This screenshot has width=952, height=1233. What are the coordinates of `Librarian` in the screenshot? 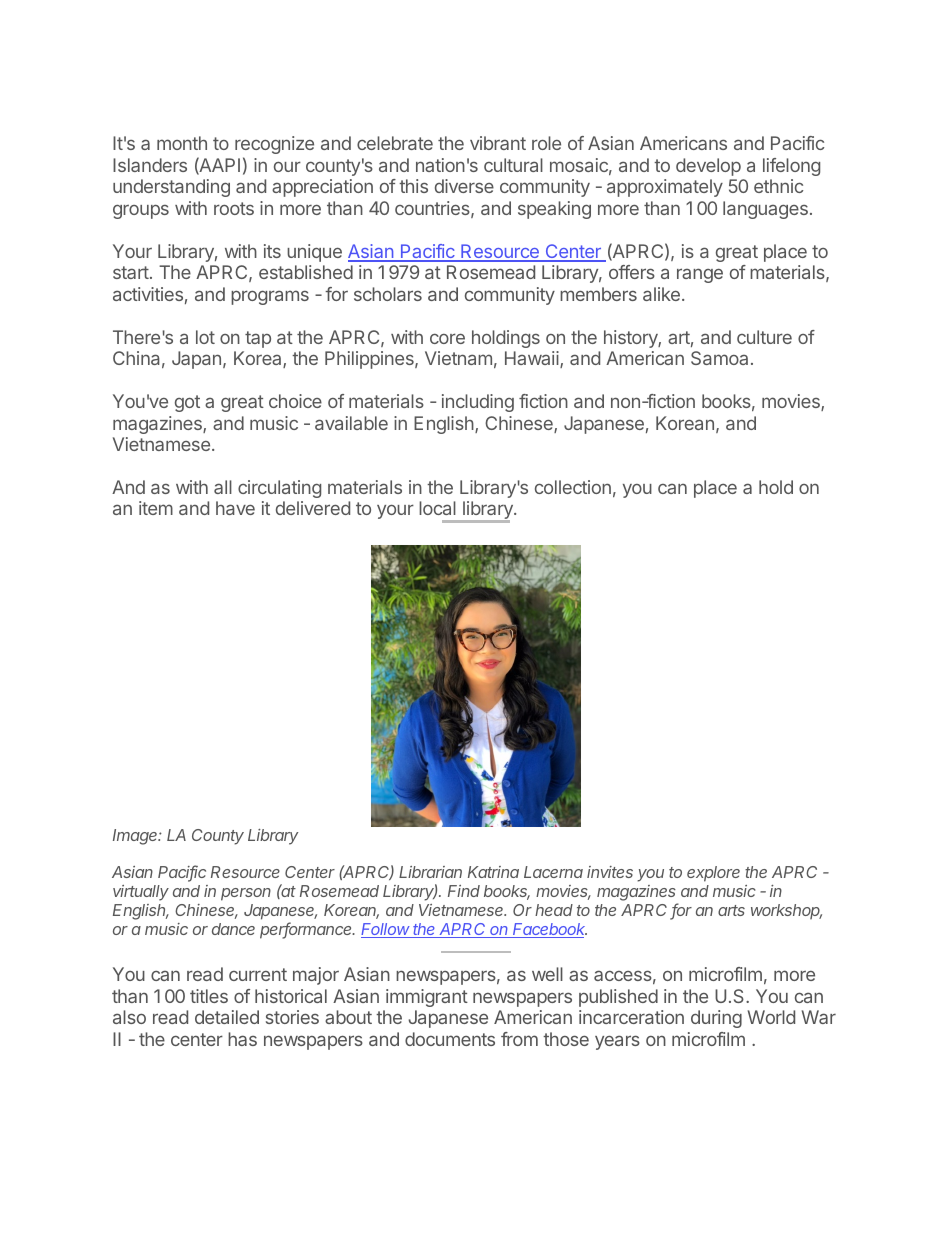 It's located at (430, 872).
